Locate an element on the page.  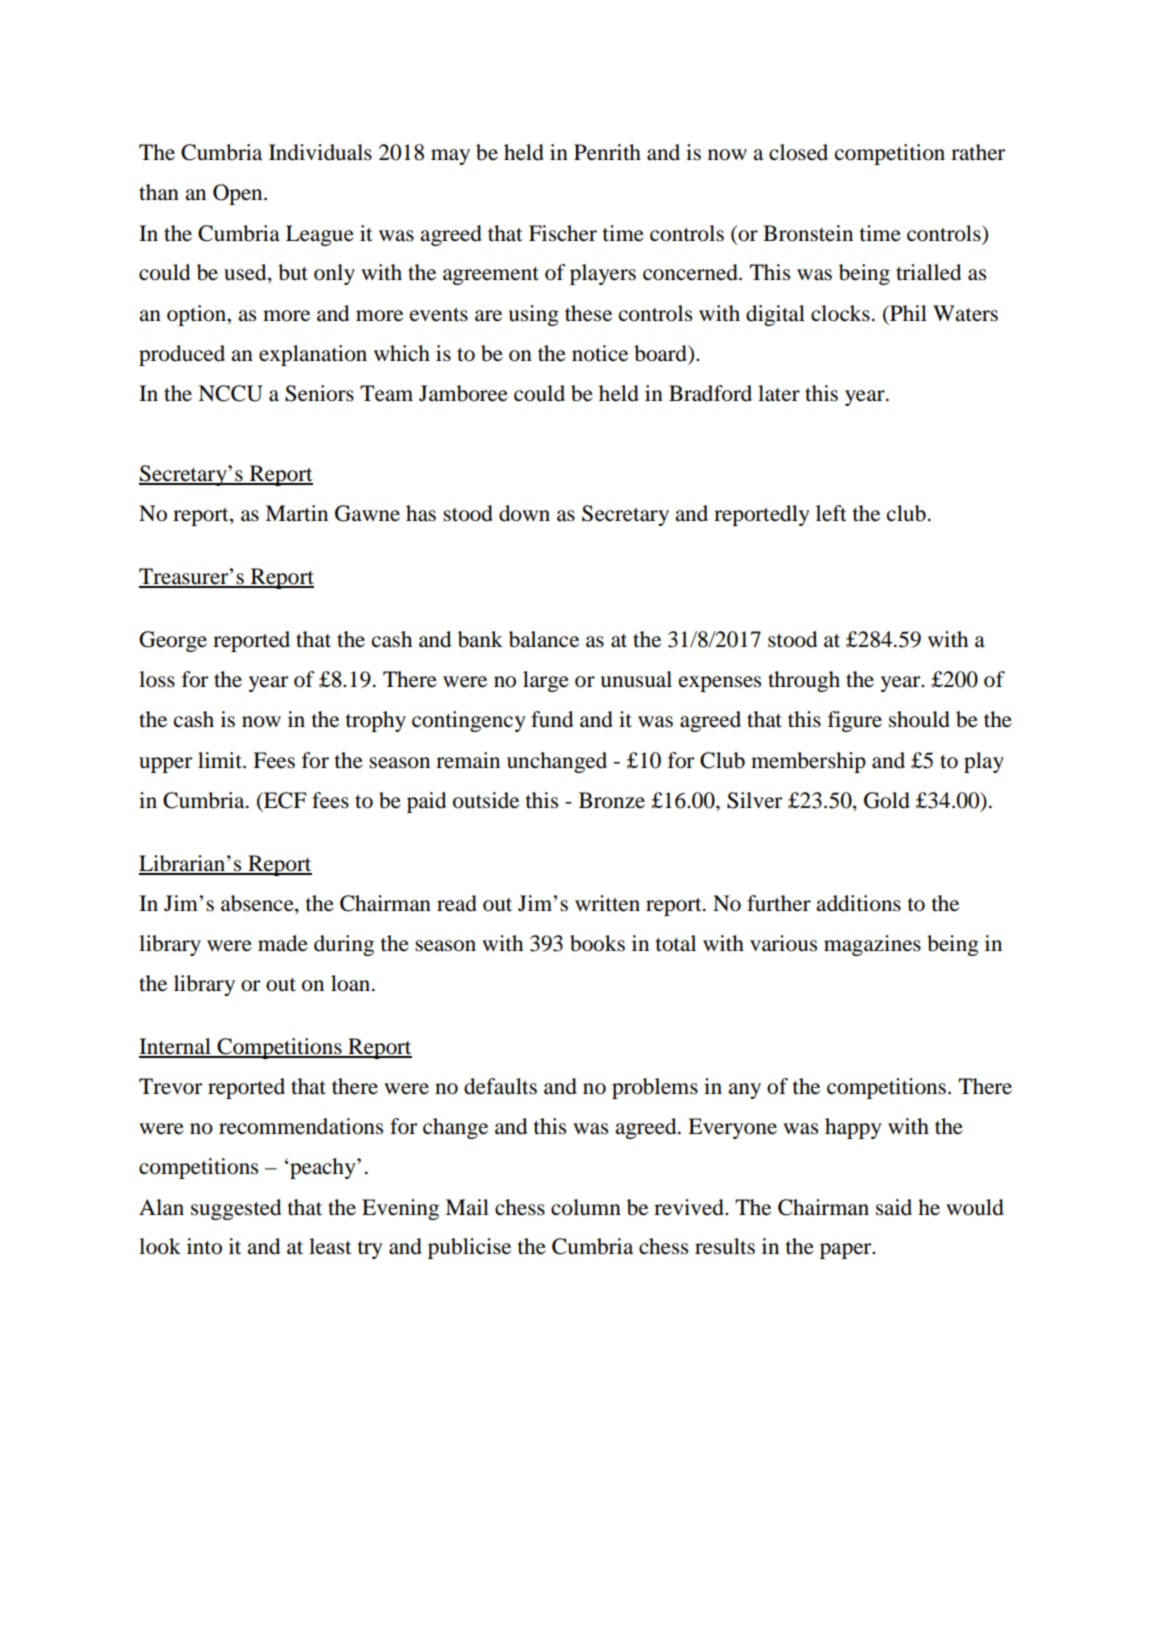
Open is located at coordinates (239, 194).
